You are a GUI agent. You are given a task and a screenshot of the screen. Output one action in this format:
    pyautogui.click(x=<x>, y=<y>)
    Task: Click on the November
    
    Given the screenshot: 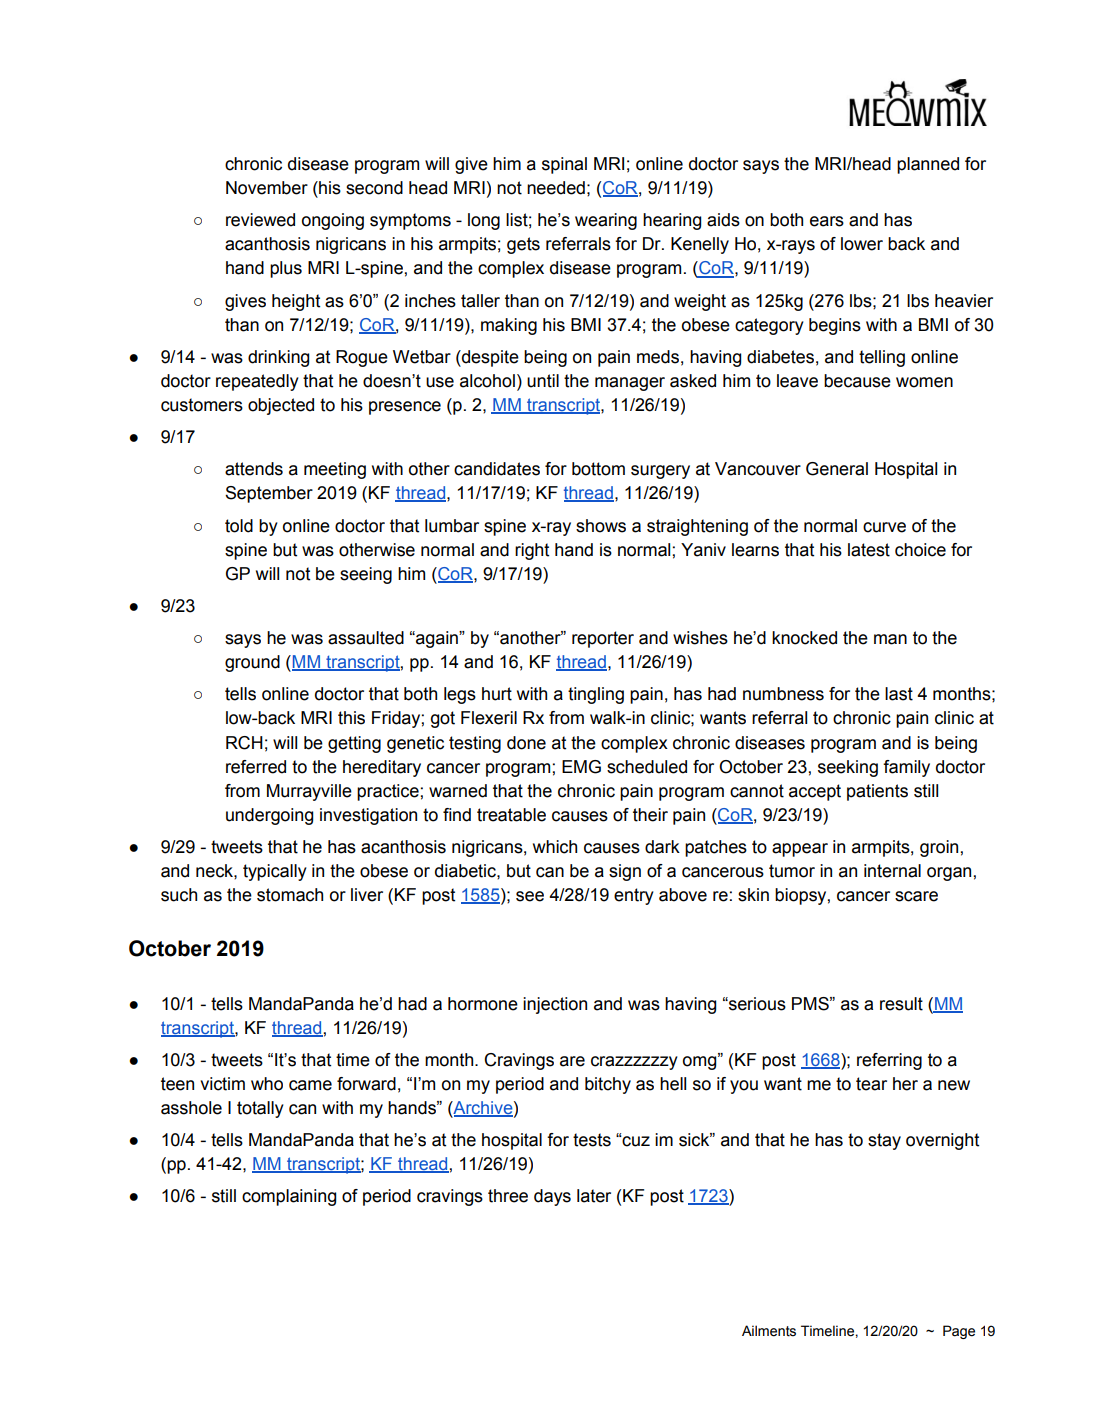 What is the action you would take?
    pyautogui.click(x=267, y=188)
